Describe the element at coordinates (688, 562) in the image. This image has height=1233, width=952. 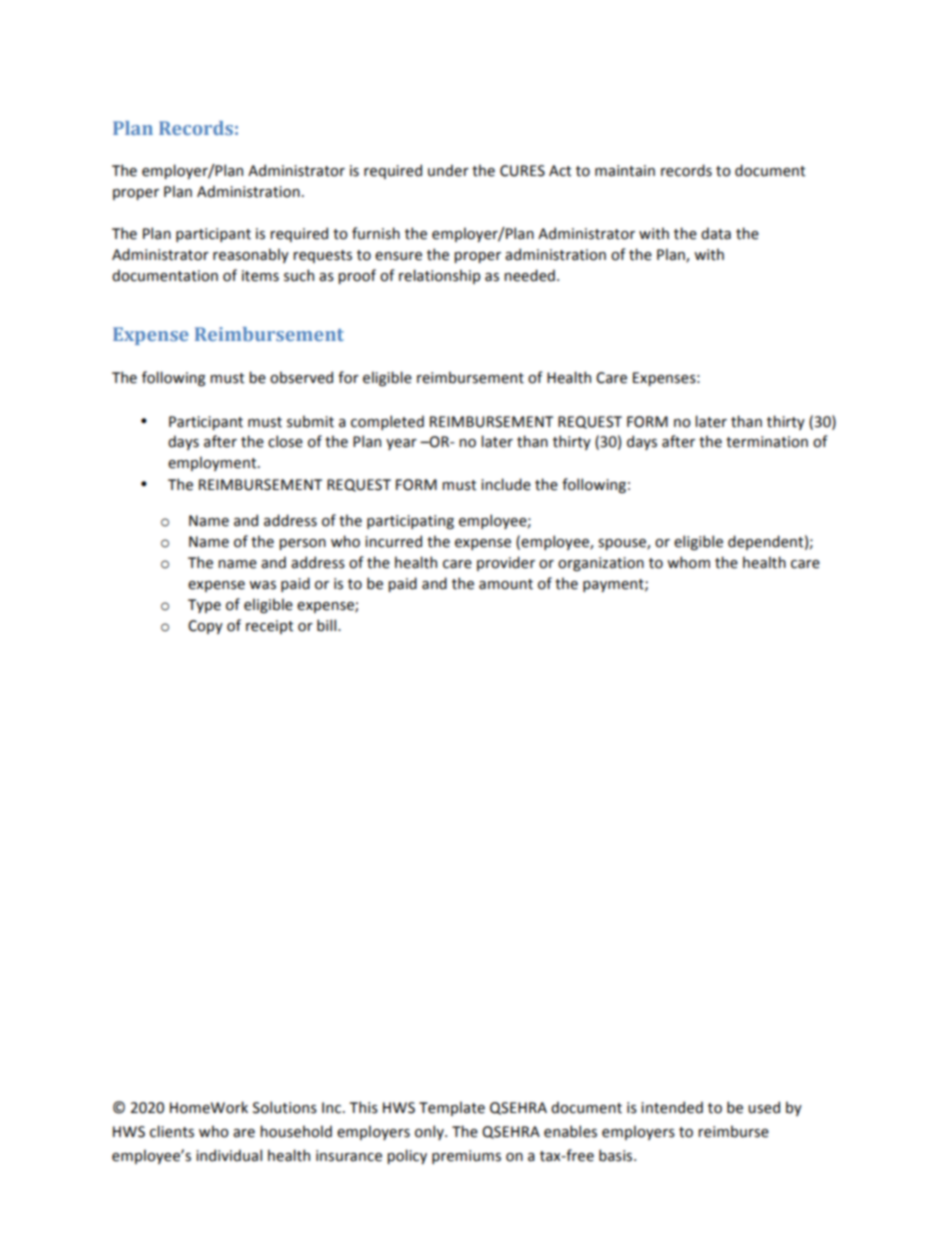
I see `whom` at that location.
